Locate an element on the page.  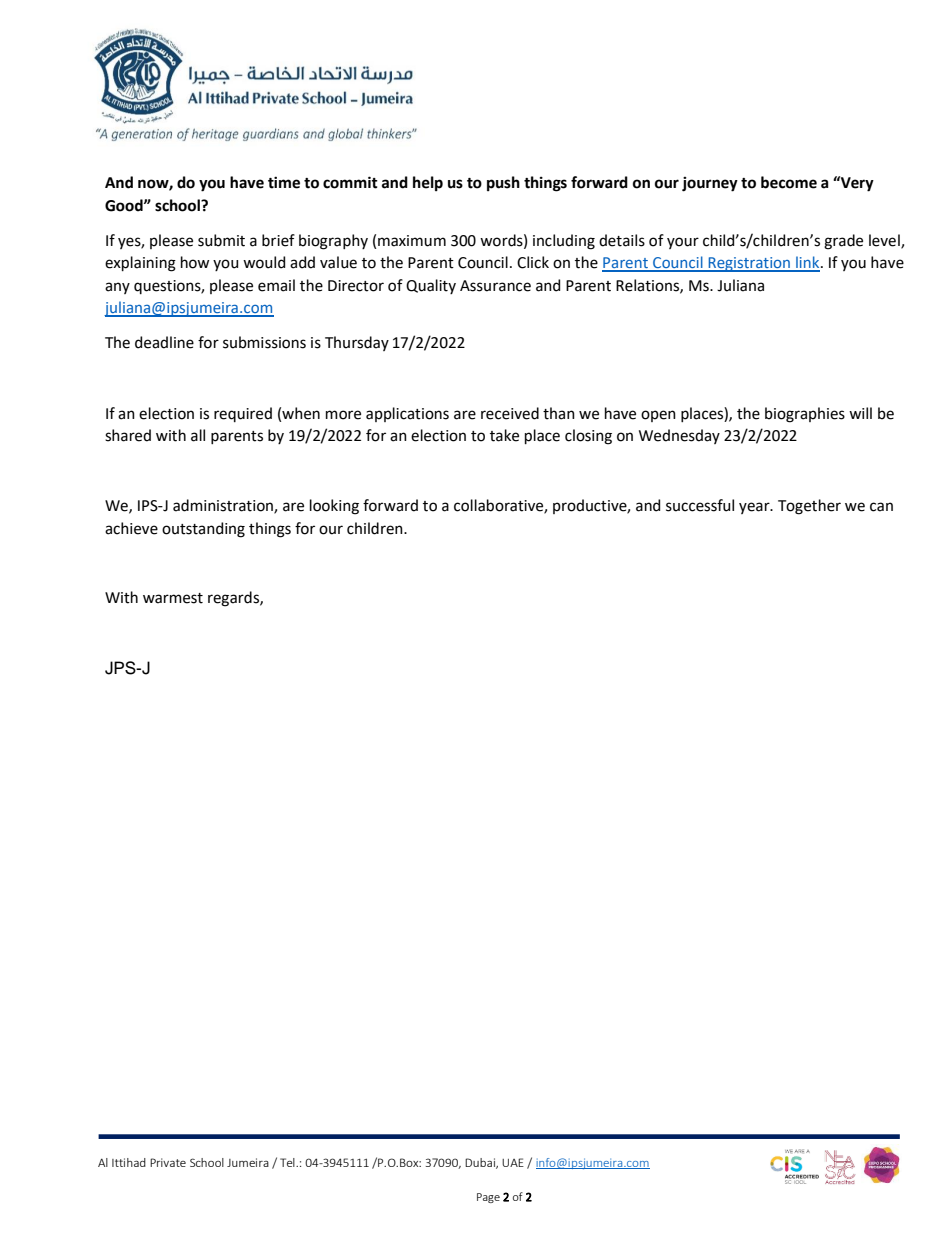
received is located at coordinates (510, 413).
